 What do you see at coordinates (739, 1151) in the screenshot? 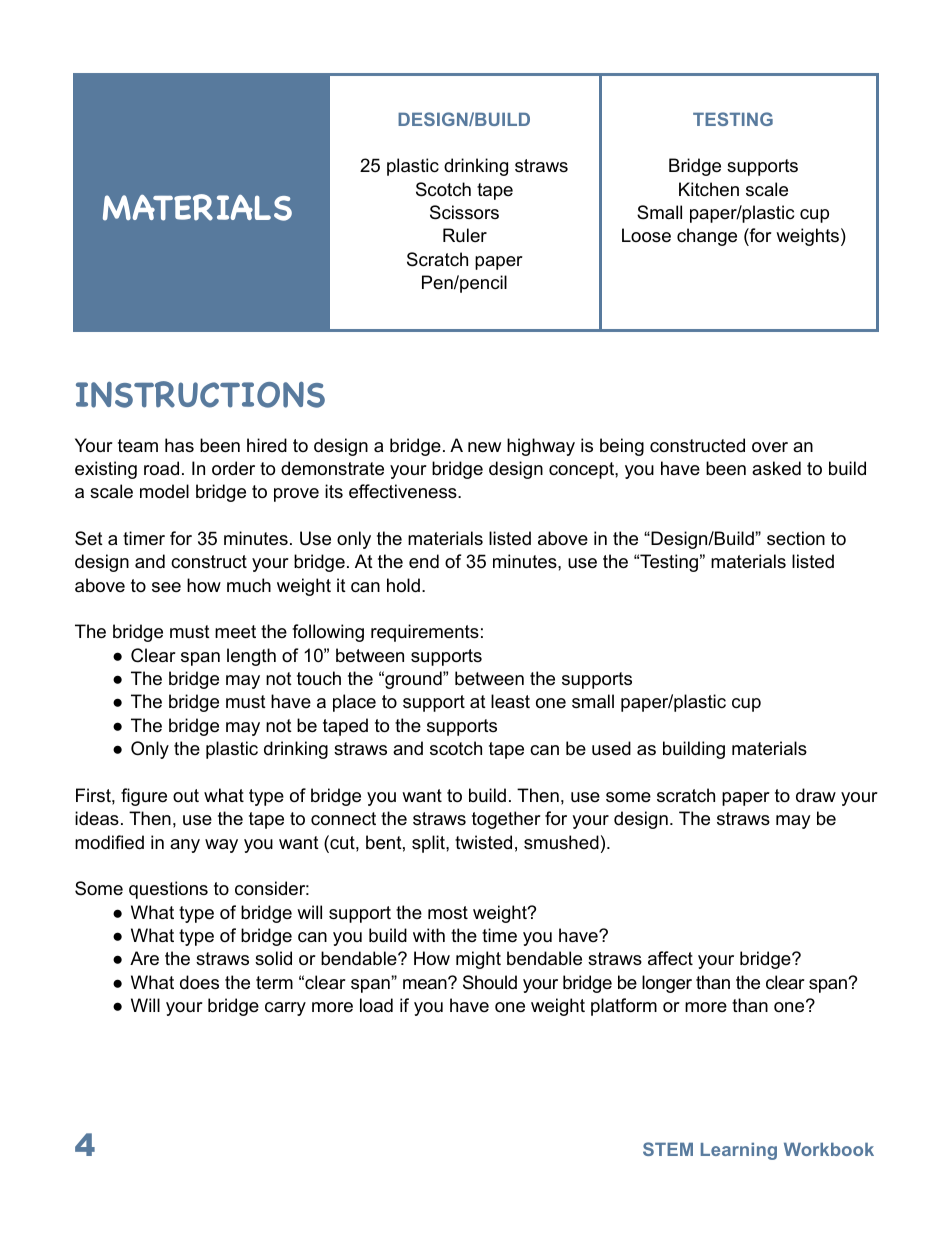
I see `Learning` at bounding box center [739, 1151].
